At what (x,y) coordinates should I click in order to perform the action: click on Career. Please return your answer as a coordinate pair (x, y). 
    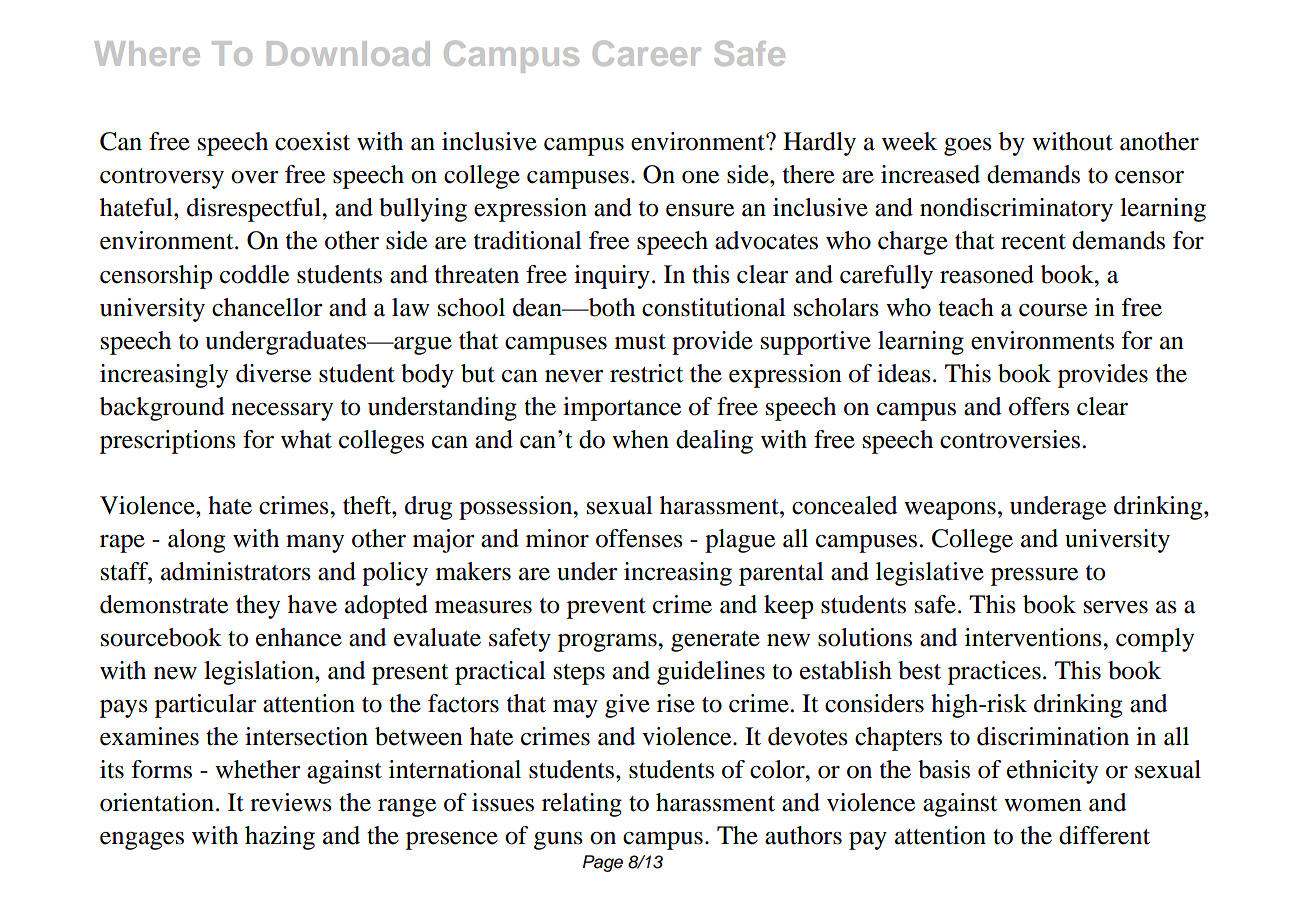
    Looking at the image, I should click on (647, 53).
